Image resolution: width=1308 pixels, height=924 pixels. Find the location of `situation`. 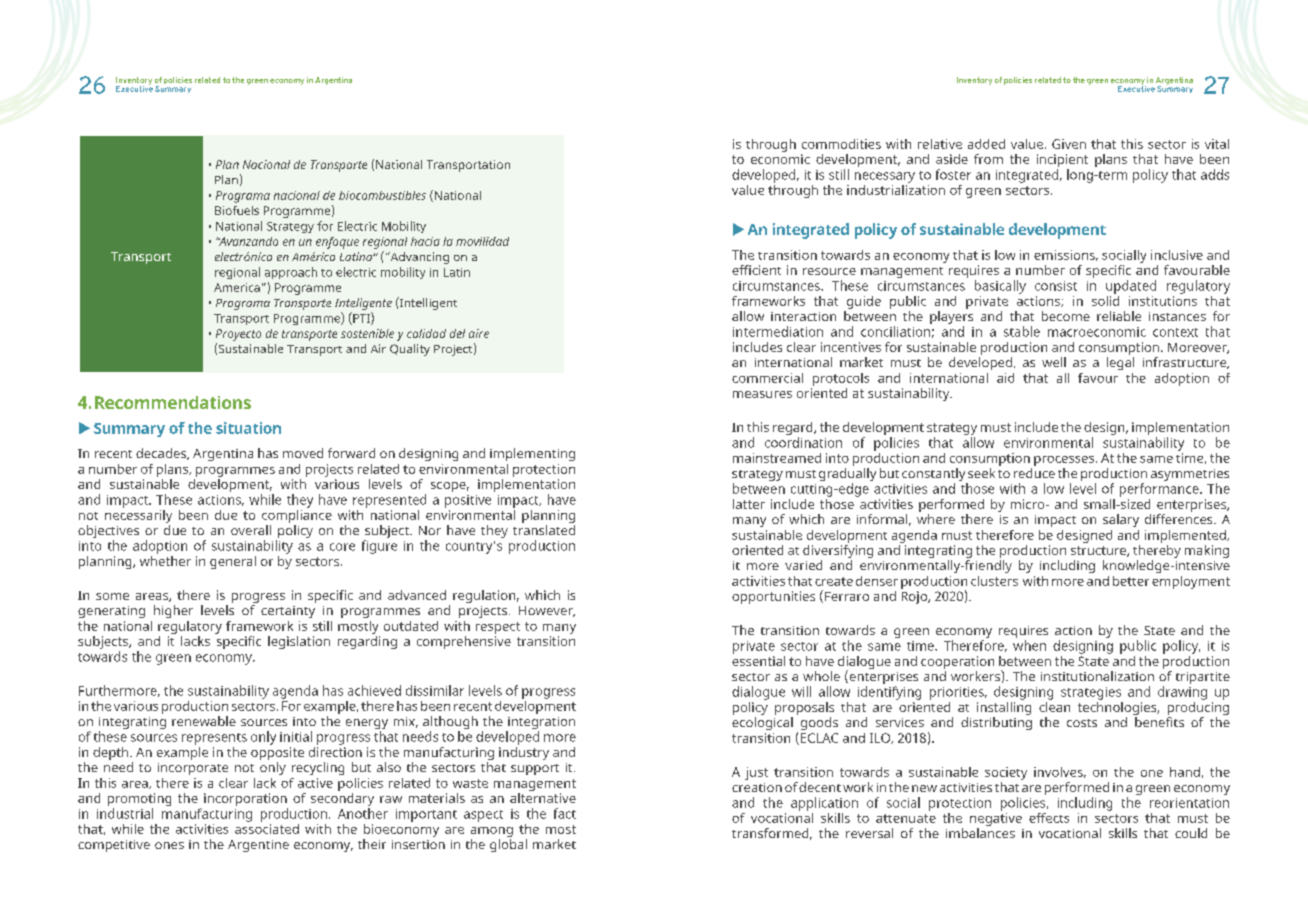

situation is located at coordinates (248, 428).
